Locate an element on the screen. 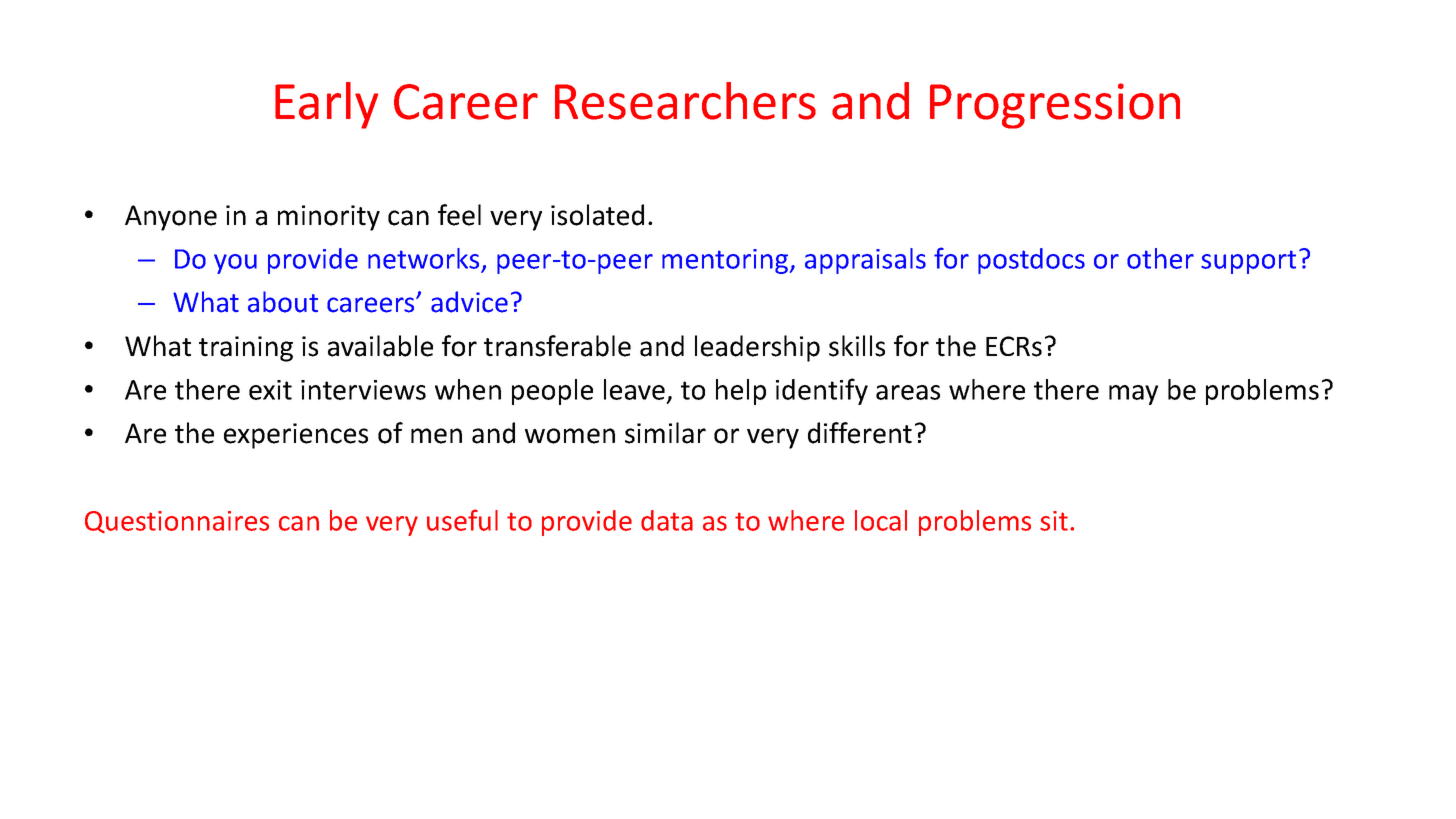 This screenshot has height=819, width=1456. other is located at coordinates (1160, 258).
